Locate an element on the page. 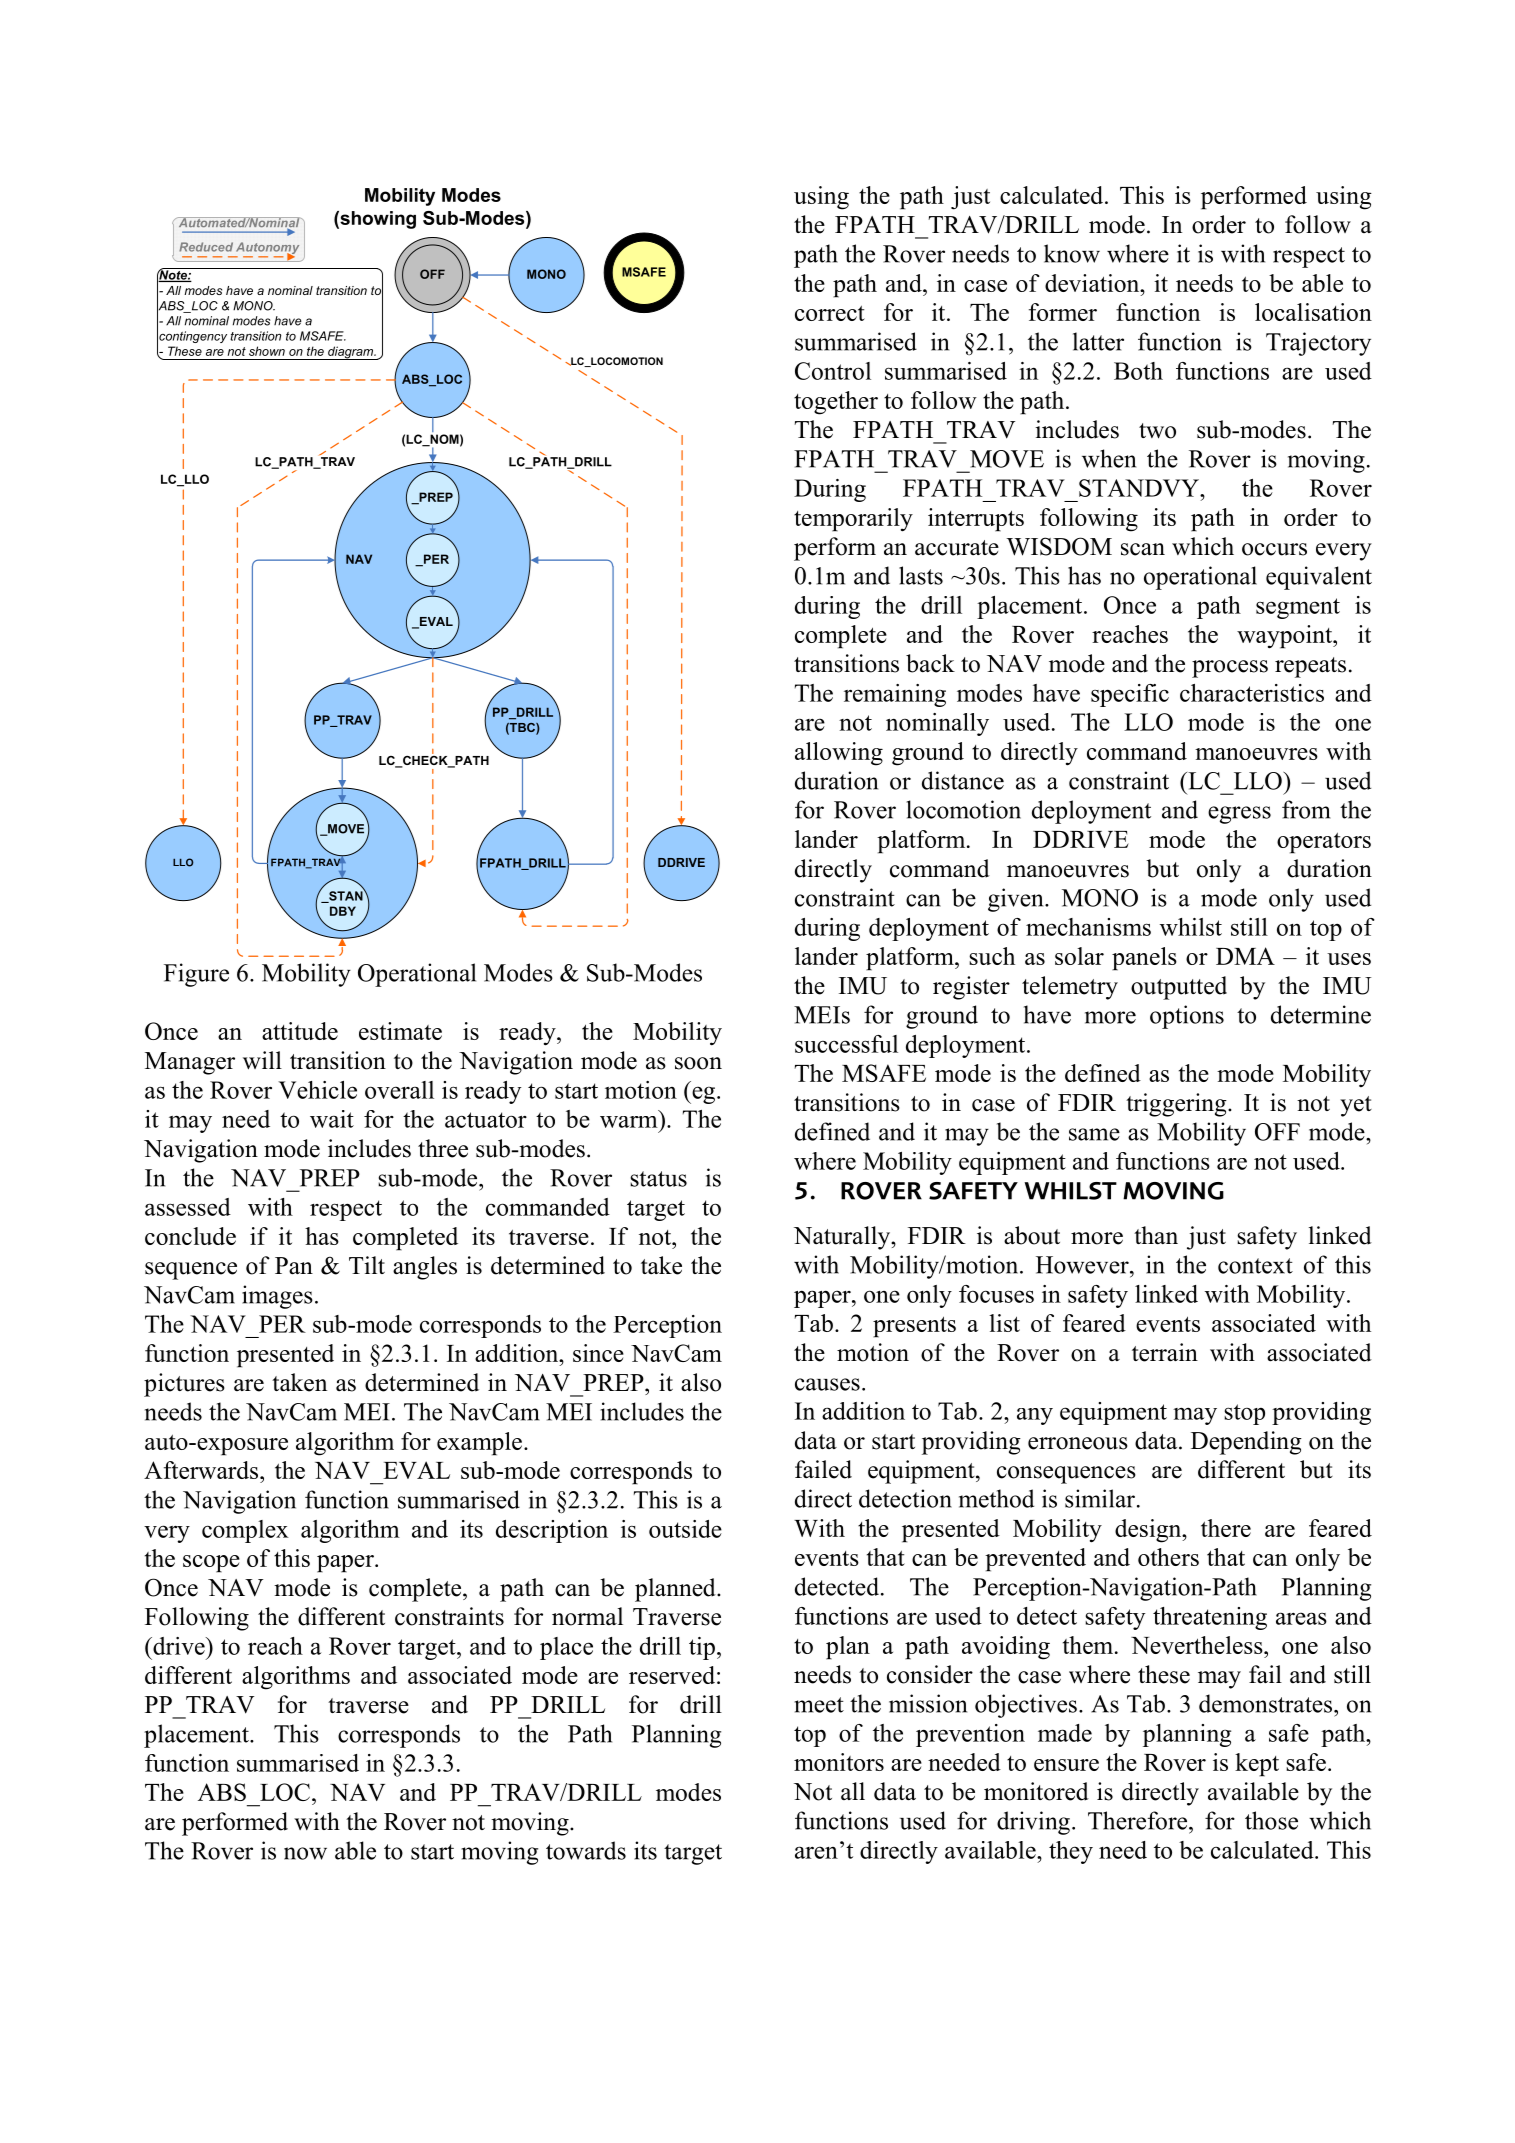 The height and width of the page is (2143, 1515). localisation is located at coordinates (1313, 312).
